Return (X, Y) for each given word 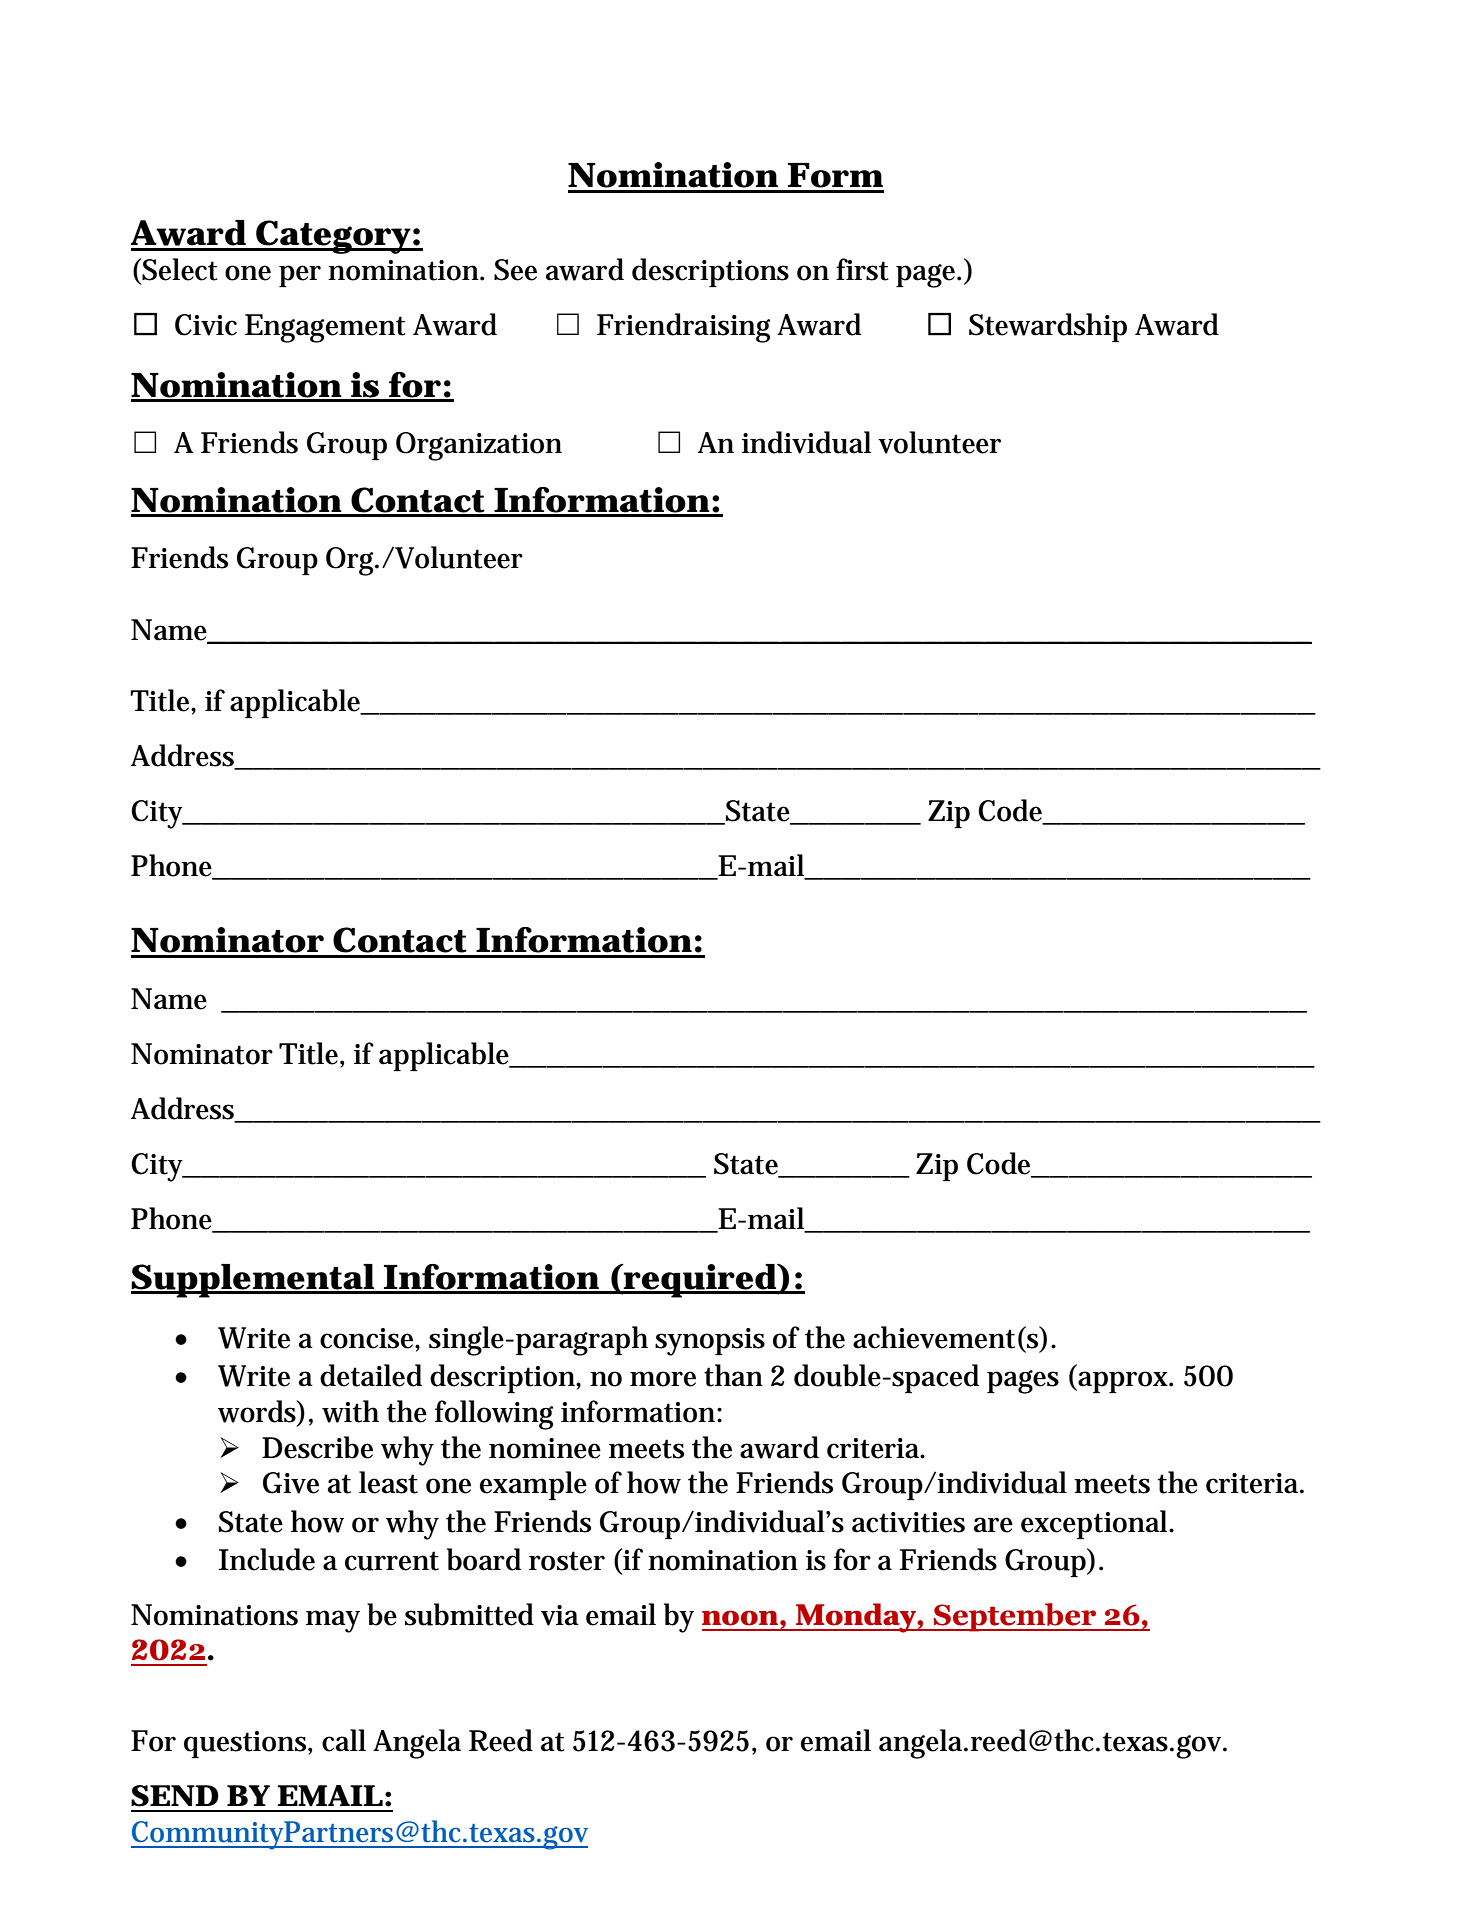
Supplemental (253, 1281)
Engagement (325, 328)
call (344, 1740)
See (515, 270)
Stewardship (1048, 327)
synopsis (710, 1342)
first (862, 269)
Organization (479, 446)
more (663, 1379)
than (733, 1375)
